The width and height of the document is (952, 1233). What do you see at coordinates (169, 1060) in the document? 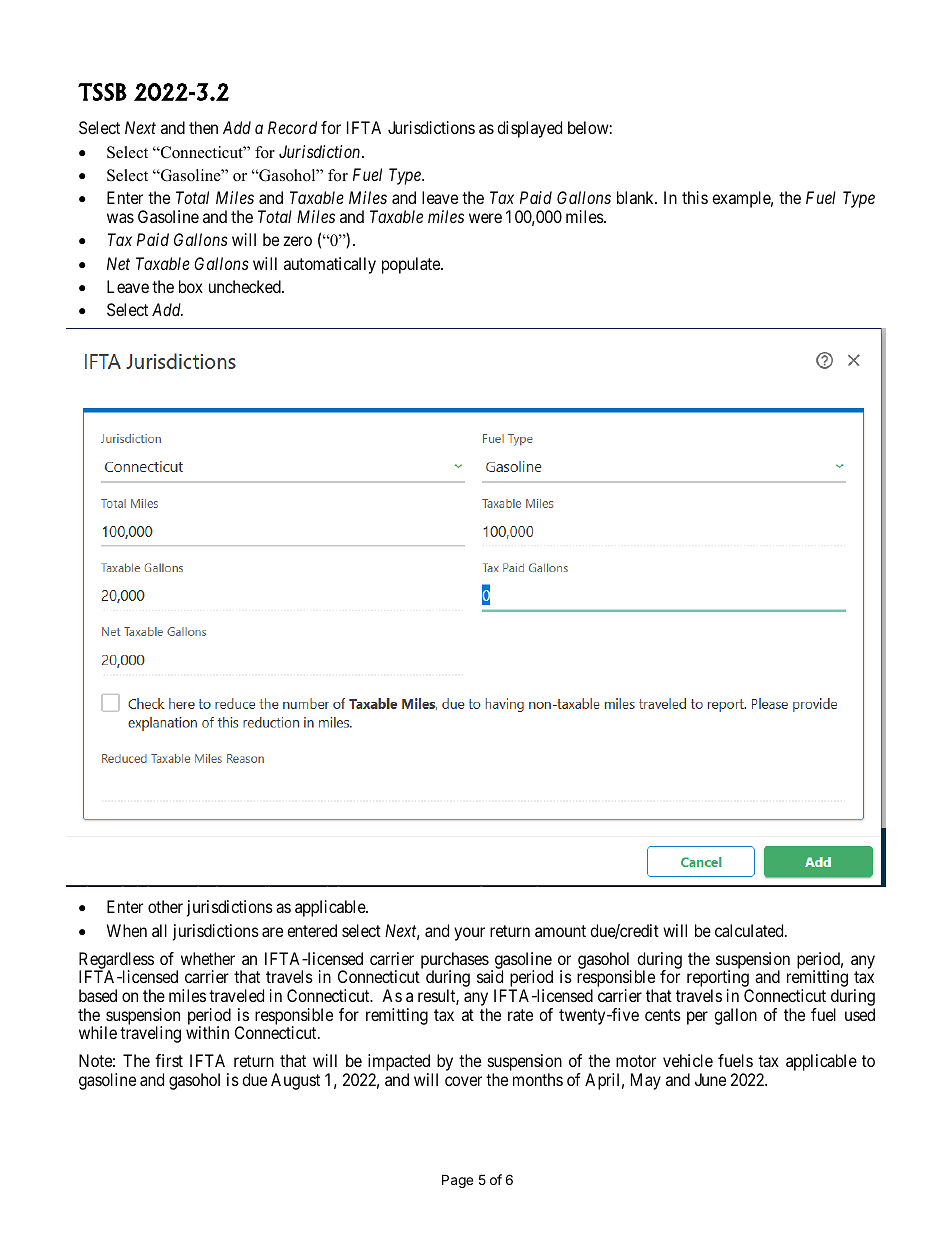
I see `first` at bounding box center [169, 1060].
